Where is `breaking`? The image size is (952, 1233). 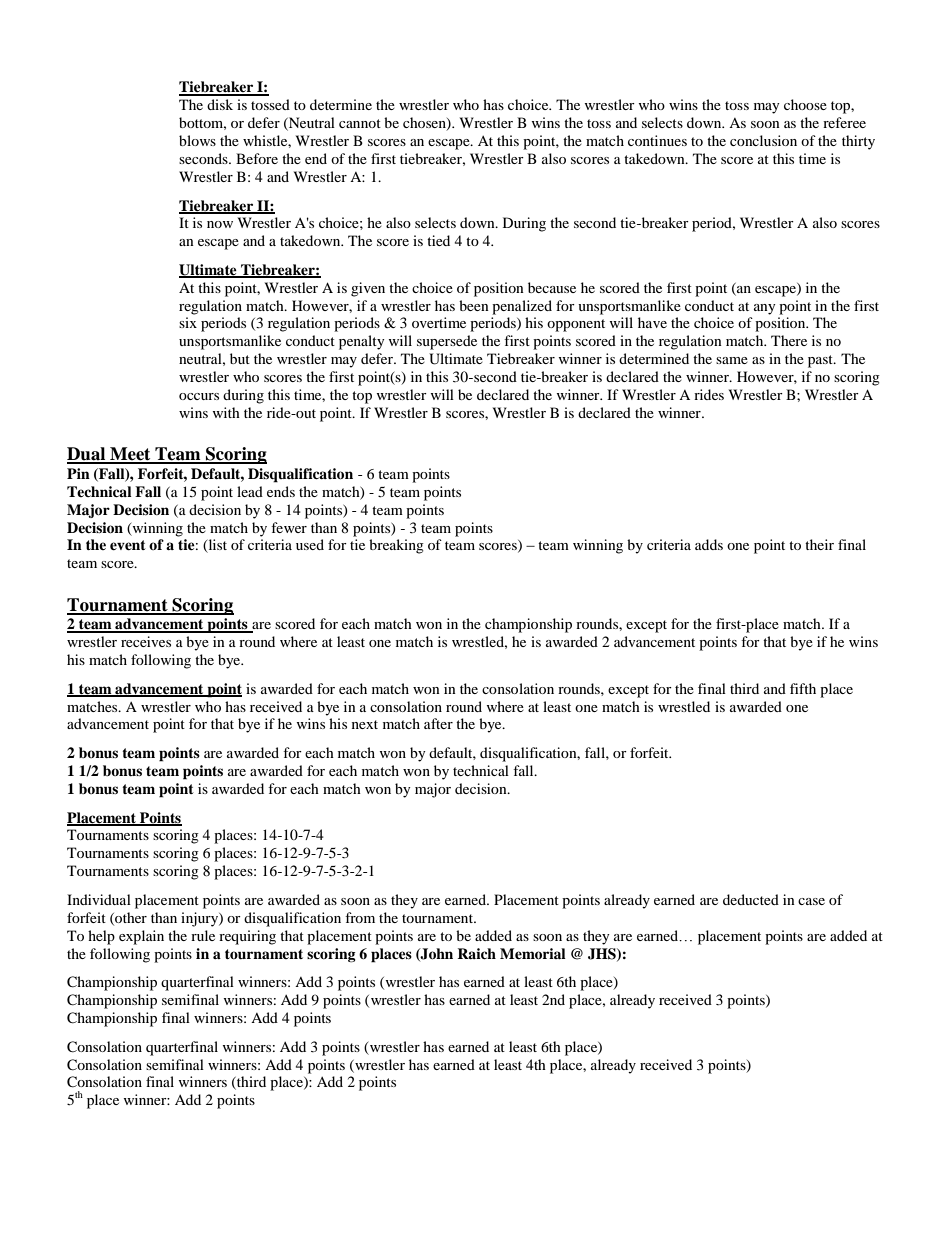 breaking is located at coordinates (396, 546).
